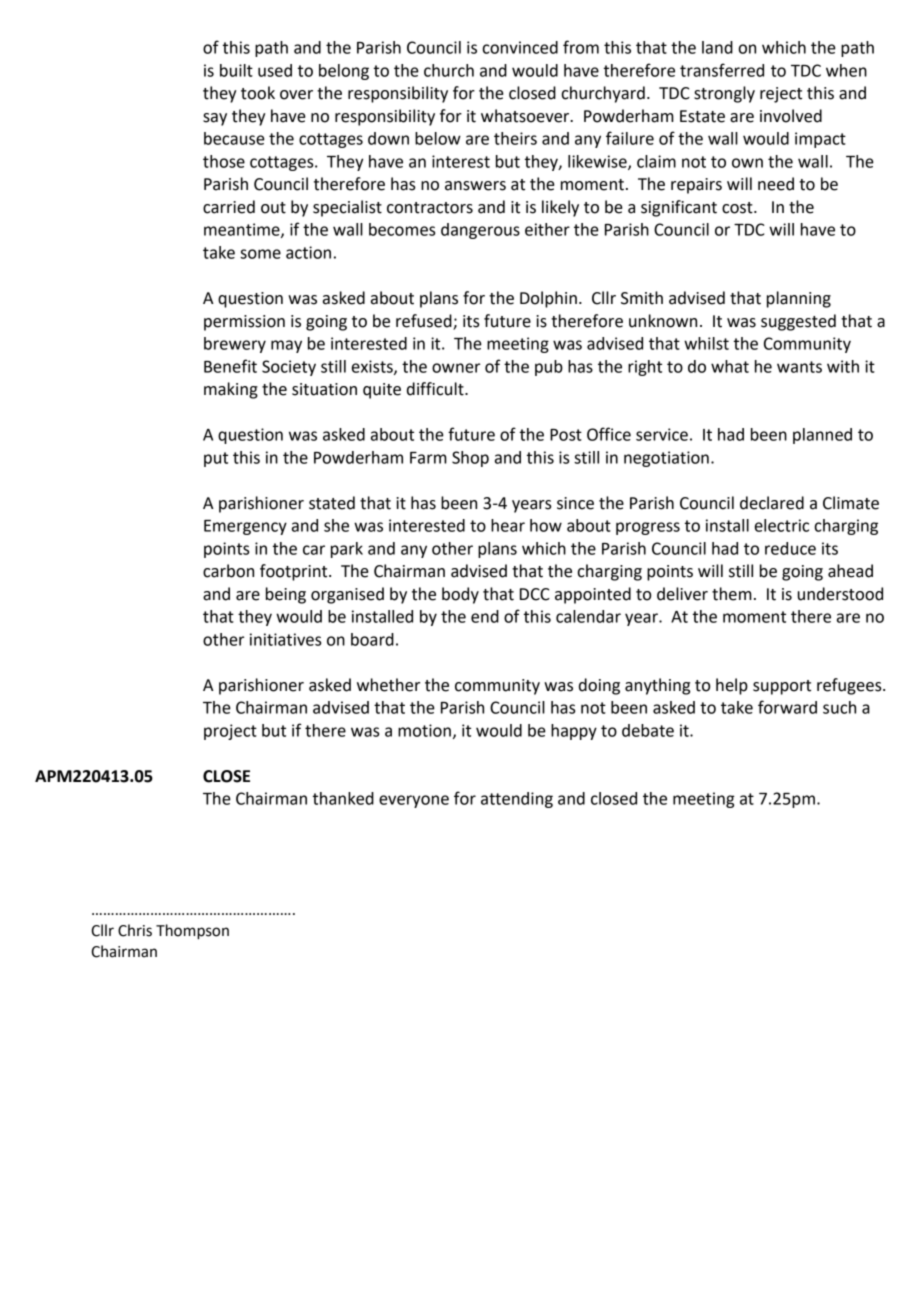 The height and width of the screenshot is (1308, 924). What do you see at coordinates (787, 707) in the screenshot?
I see `forward` at bounding box center [787, 707].
